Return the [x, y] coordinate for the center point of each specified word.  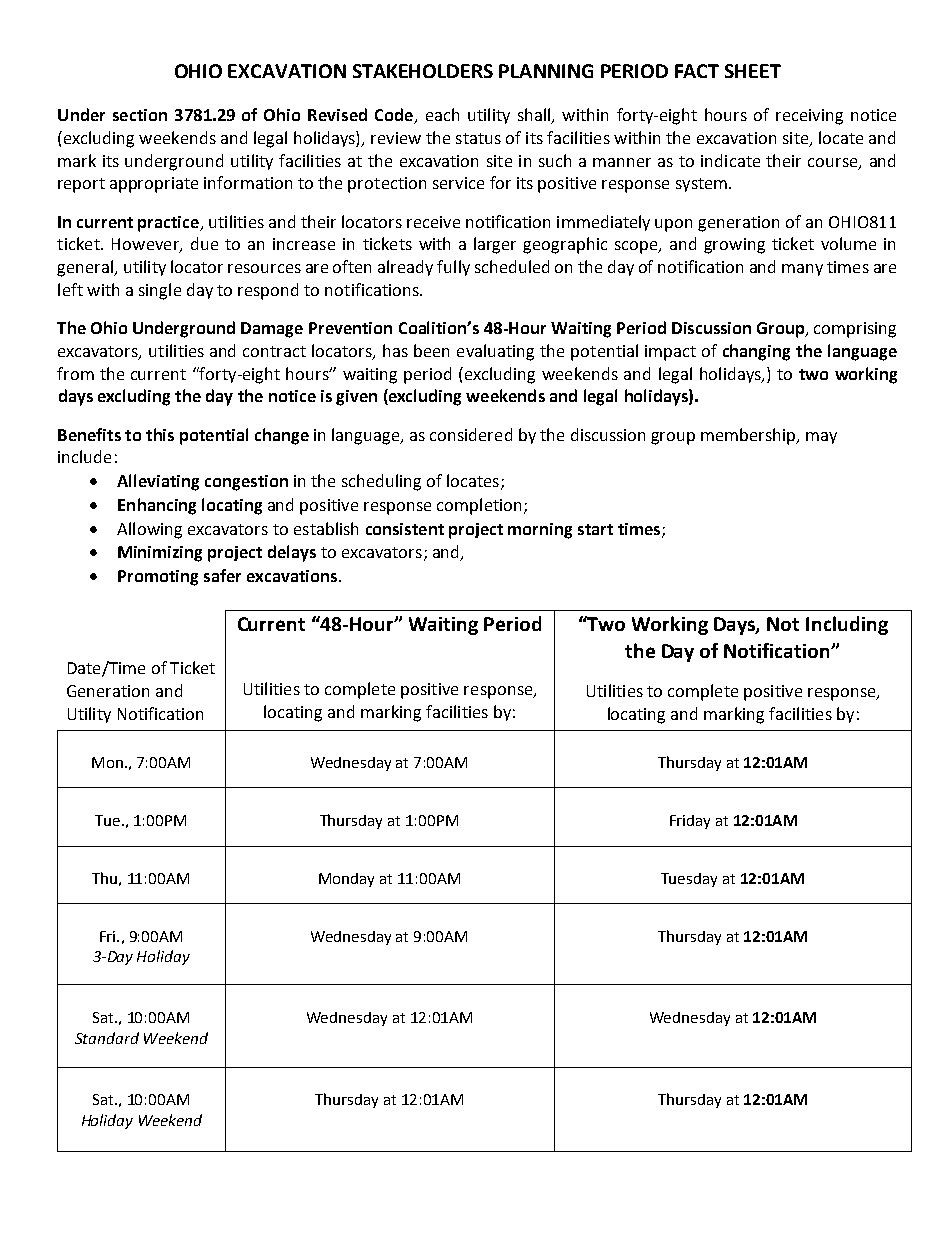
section [140, 115]
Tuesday [689, 880]
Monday [346, 880]
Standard [107, 1038]
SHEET [753, 71]
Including [847, 625]
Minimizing [160, 554]
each [442, 114]
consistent [405, 529]
